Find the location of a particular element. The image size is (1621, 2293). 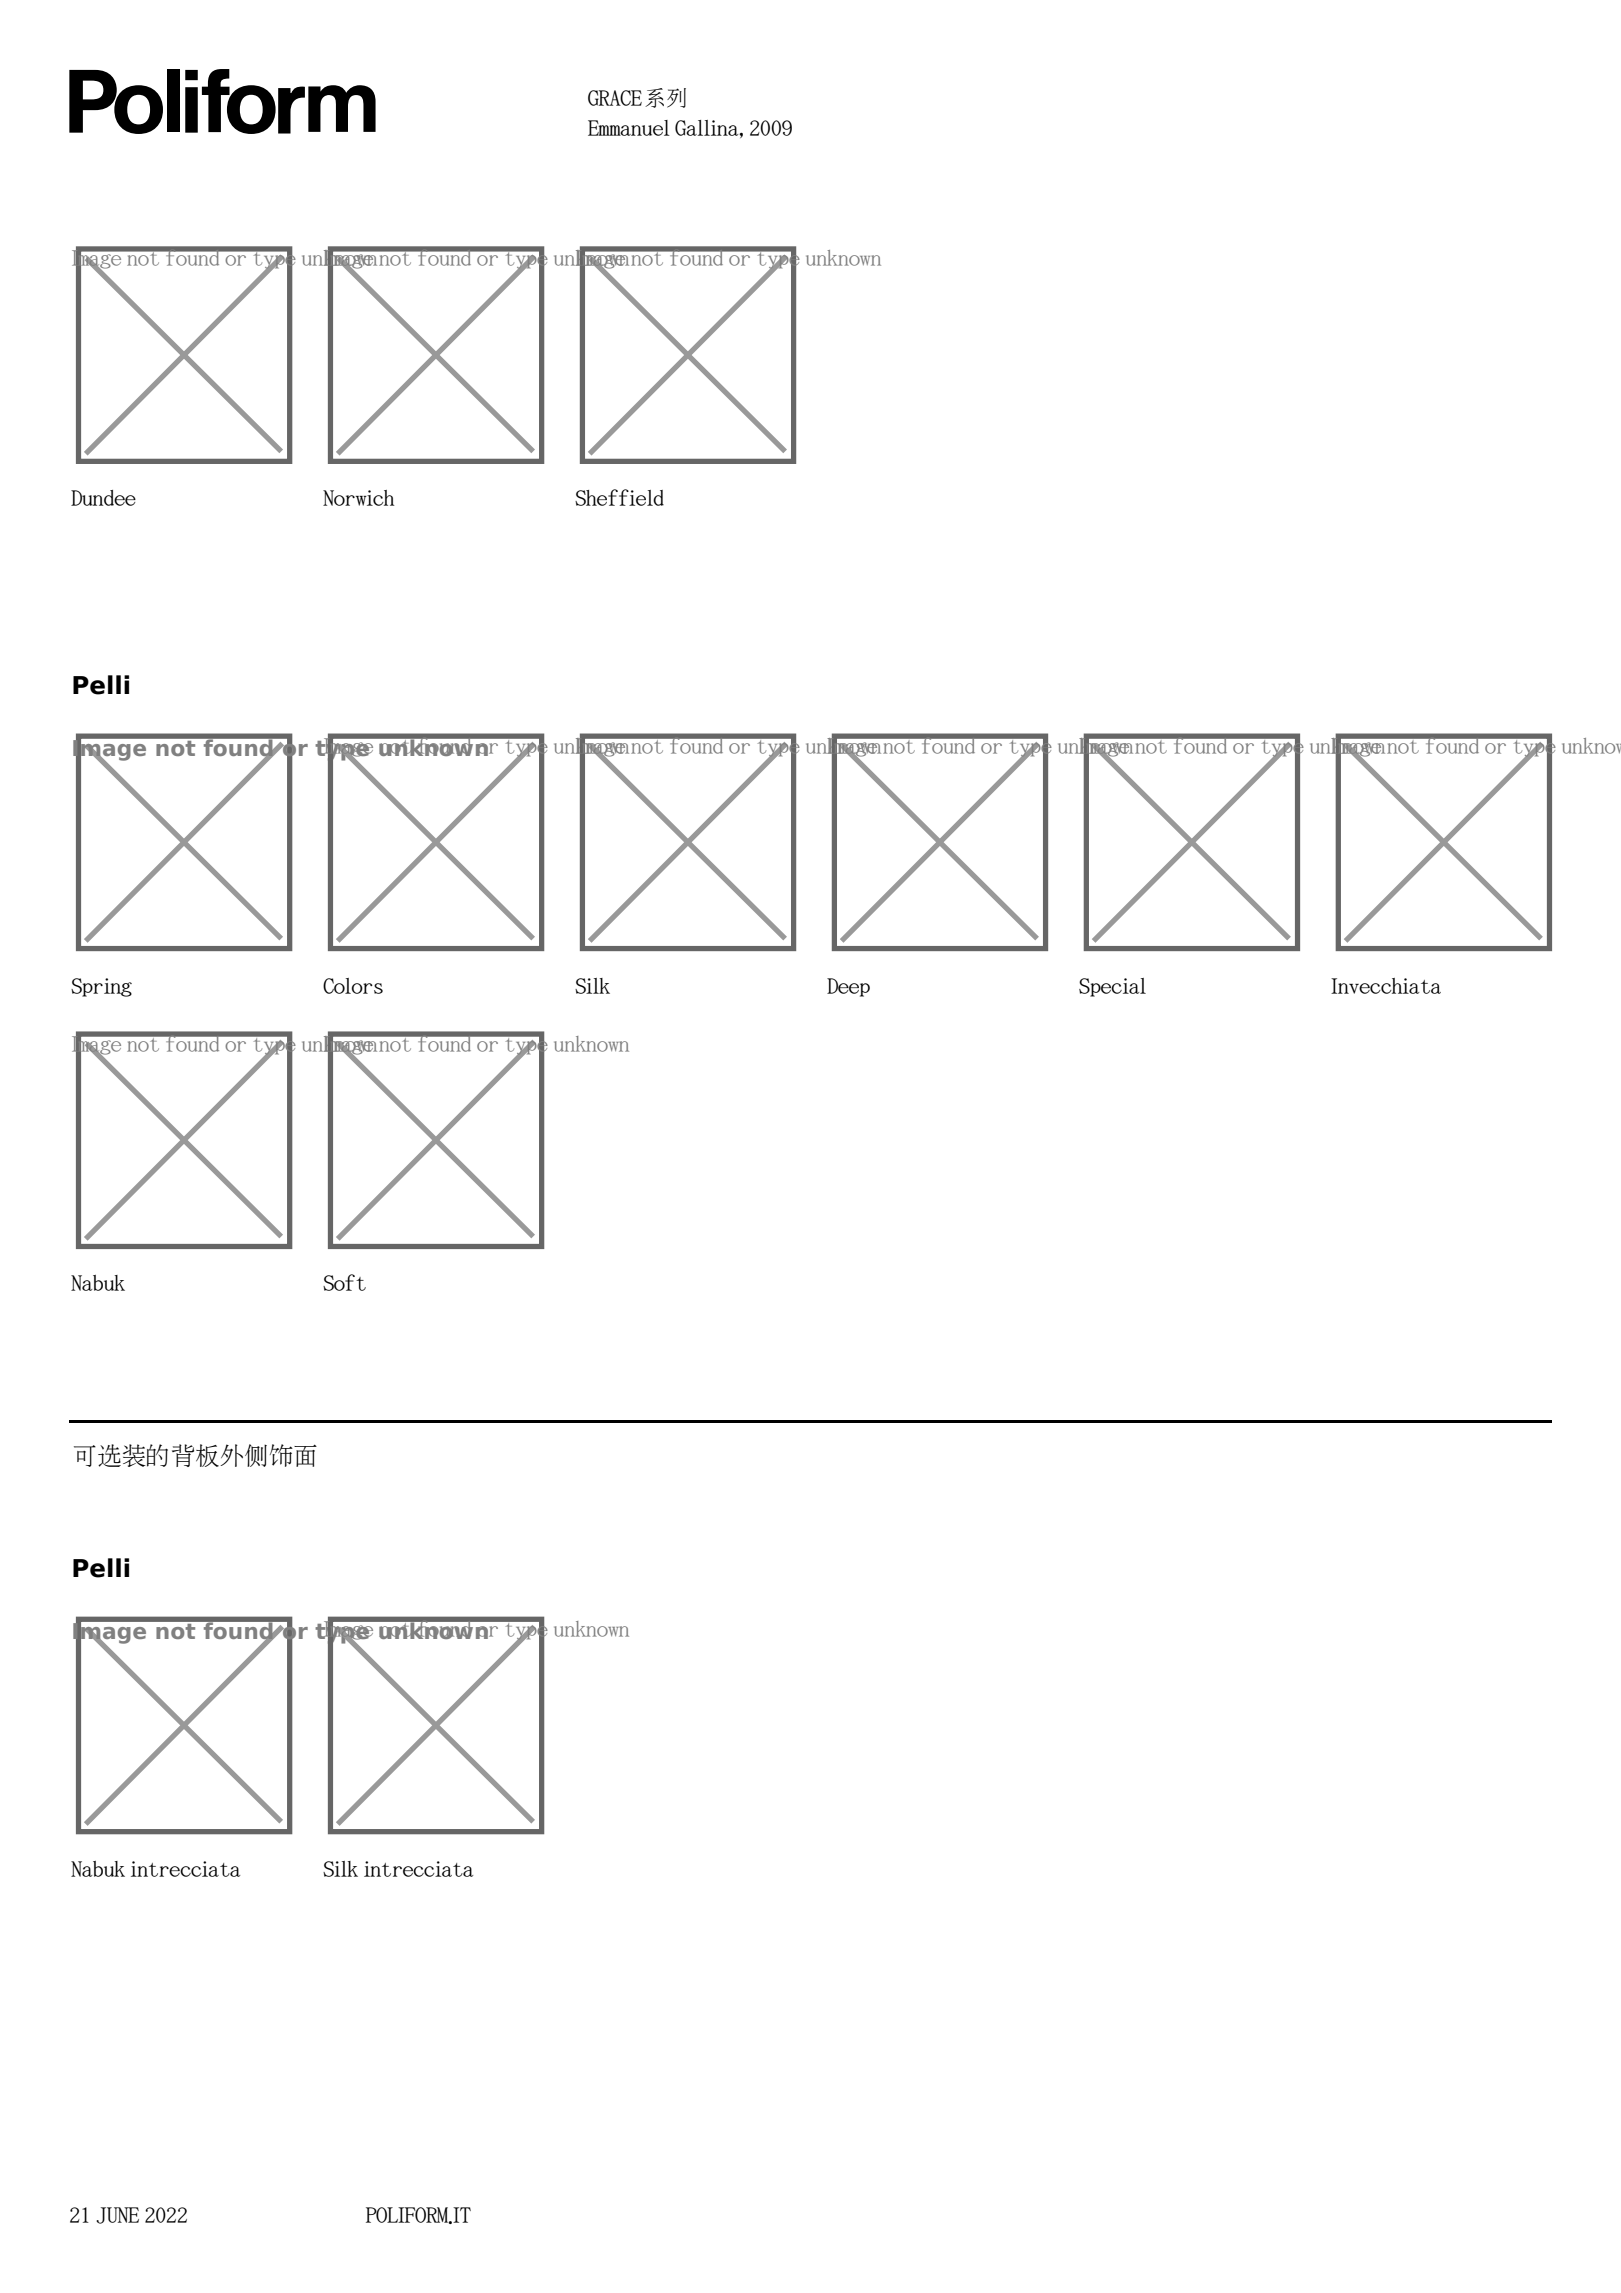

JUNE is located at coordinates (117, 2215).
